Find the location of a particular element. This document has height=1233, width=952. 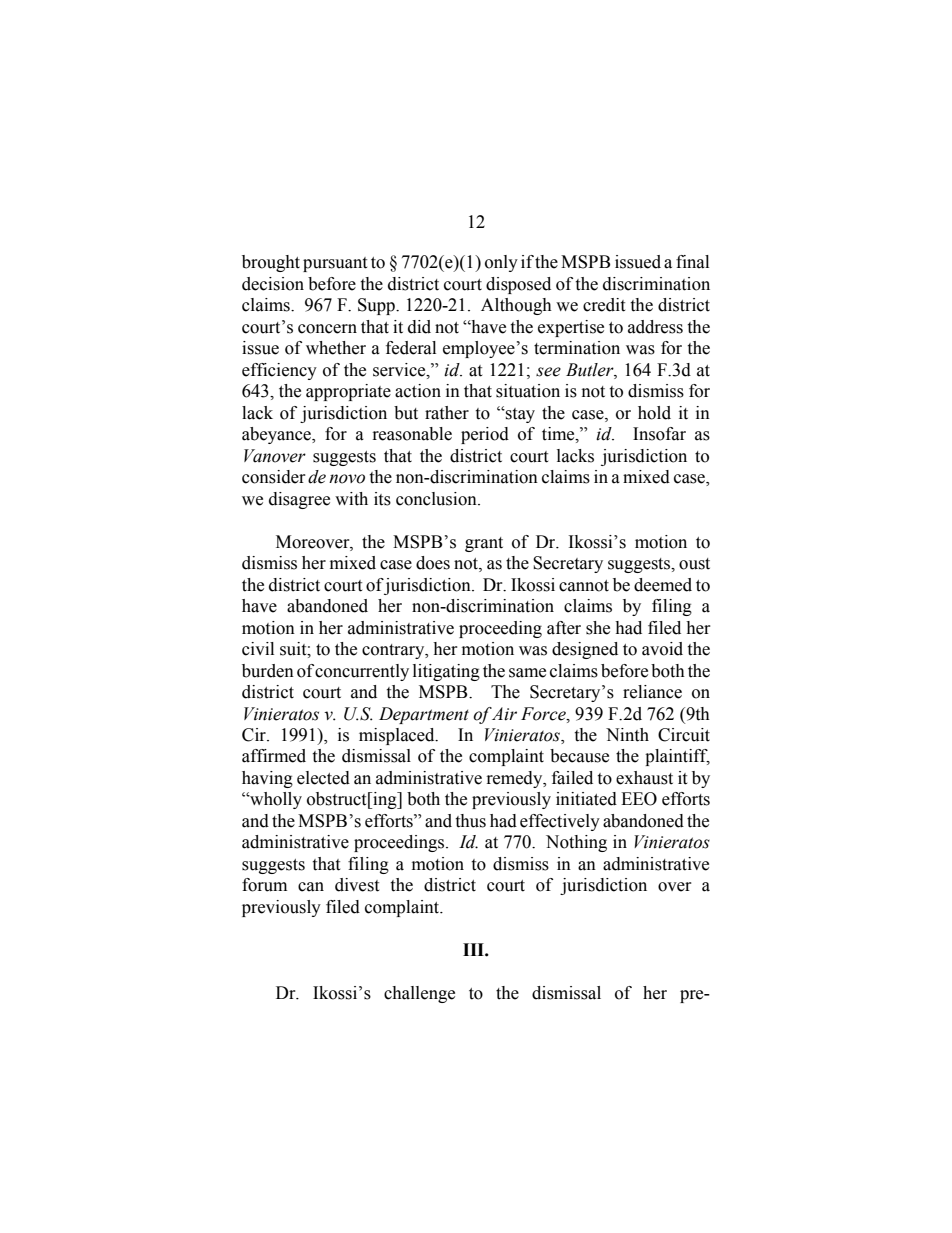

avoid is located at coordinates (662, 649).
